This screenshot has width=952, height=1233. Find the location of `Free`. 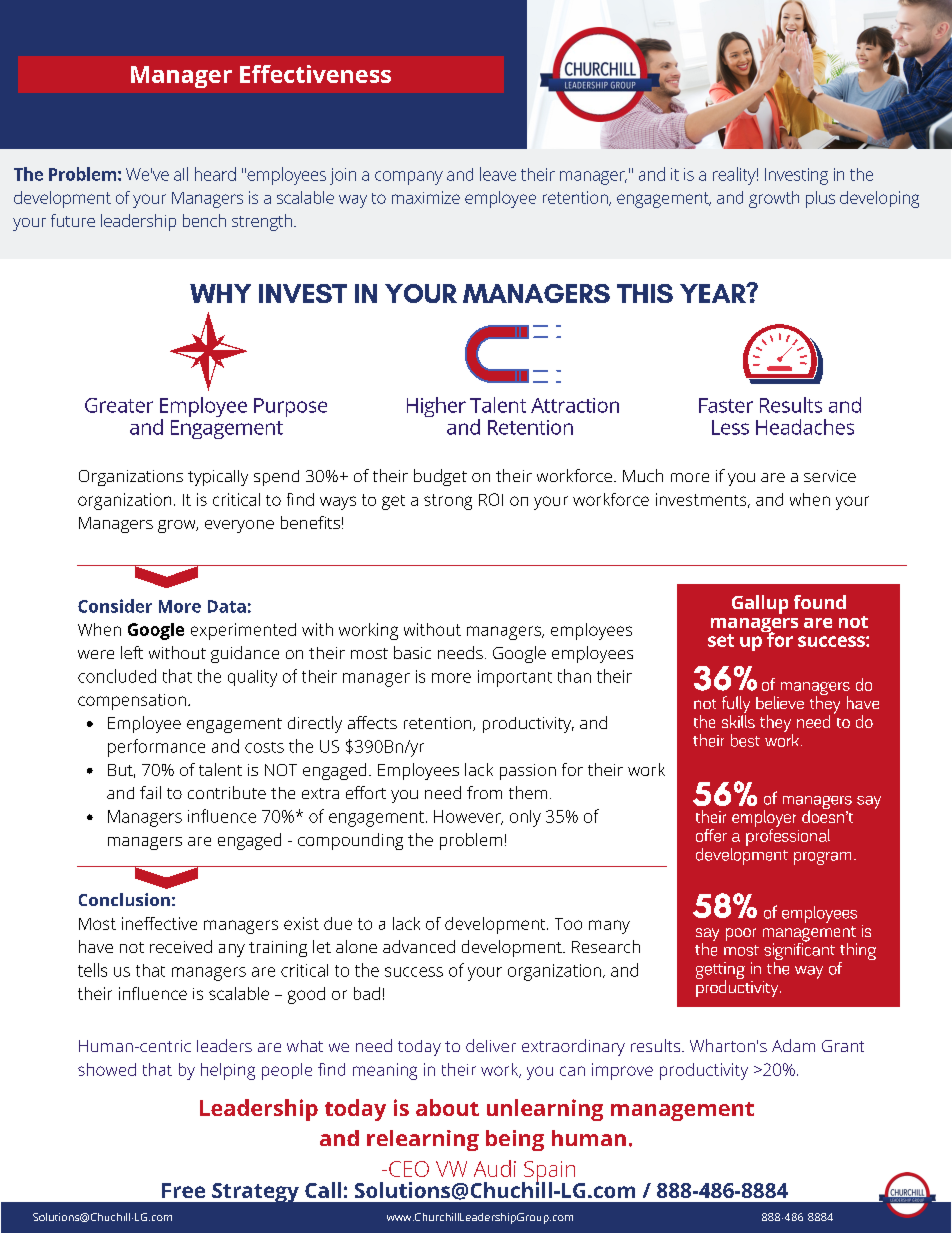

Free is located at coordinates (183, 1190).
